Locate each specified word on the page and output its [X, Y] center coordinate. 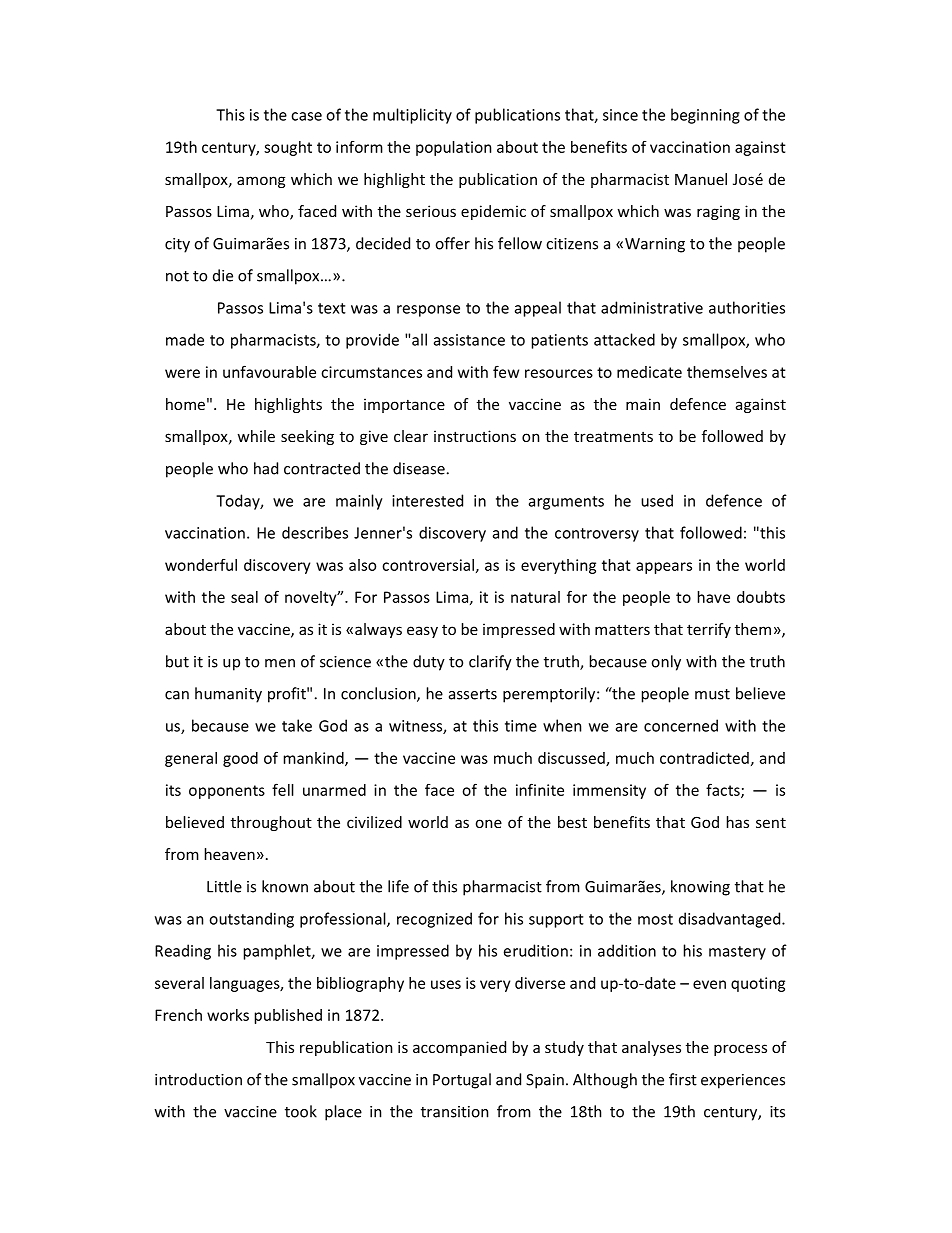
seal [244, 597]
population [453, 148]
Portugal [462, 1081]
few [506, 372]
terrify [709, 630]
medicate [649, 372]
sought [288, 148]
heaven [230, 854]
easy [422, 632]
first [683, 1079]
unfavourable [269, 371]
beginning [705, 116]
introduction [198, 1079]
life [398, 886]
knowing [700, 888]
